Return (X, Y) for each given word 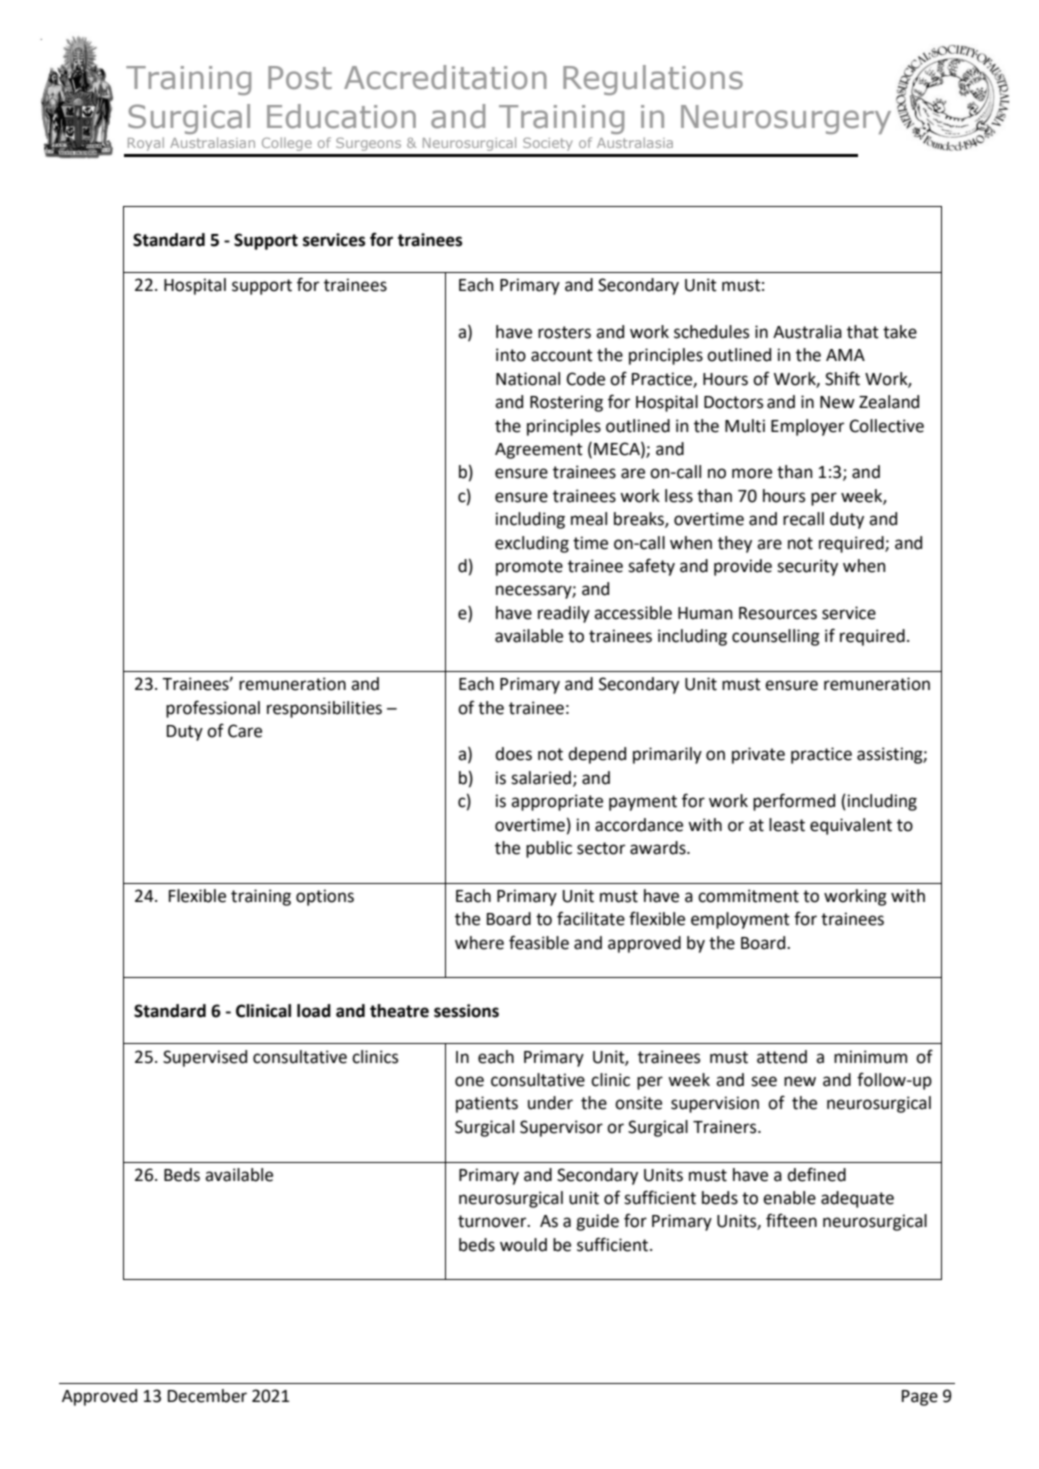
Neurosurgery (786, 119)
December (207, 1396)
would (523, 1245)
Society (548, 144)
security (807, 567)
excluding (532, 544)
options (325, 897)
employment (740, 920)
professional (213, 709)
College (287, 144)
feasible (539, 942)
